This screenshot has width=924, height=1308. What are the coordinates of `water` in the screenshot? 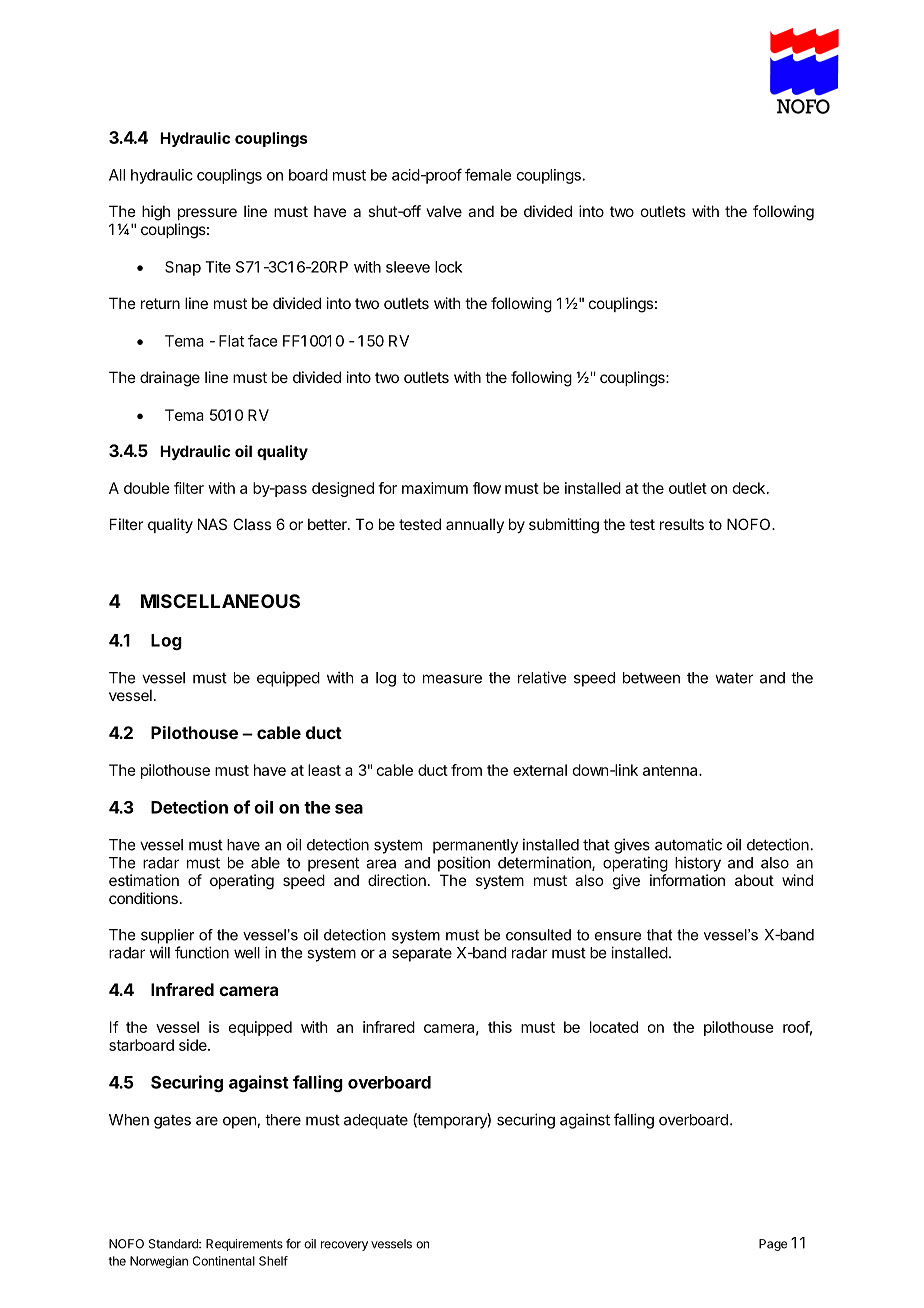 It's located at (734, 678).
